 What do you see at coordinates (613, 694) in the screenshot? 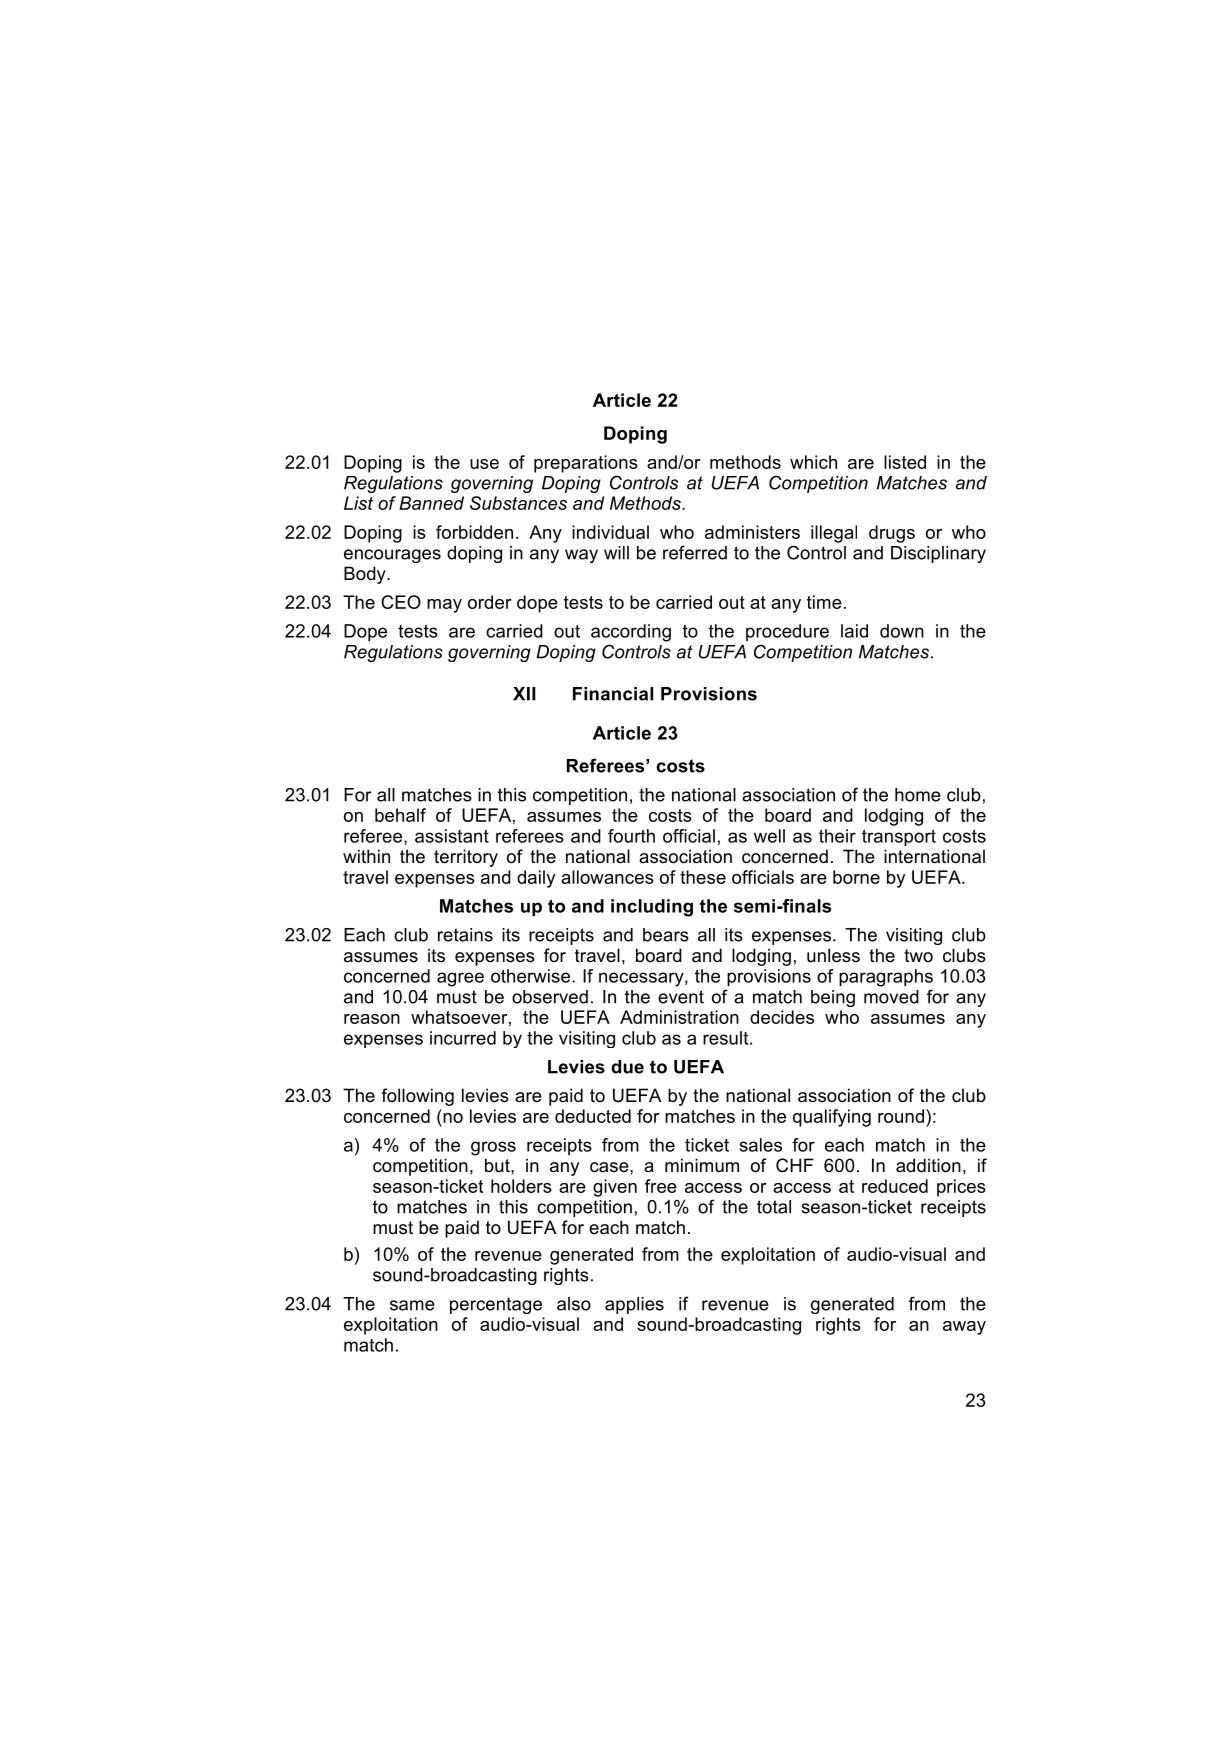
I see `Financial` at bounding box center [613, 694].
